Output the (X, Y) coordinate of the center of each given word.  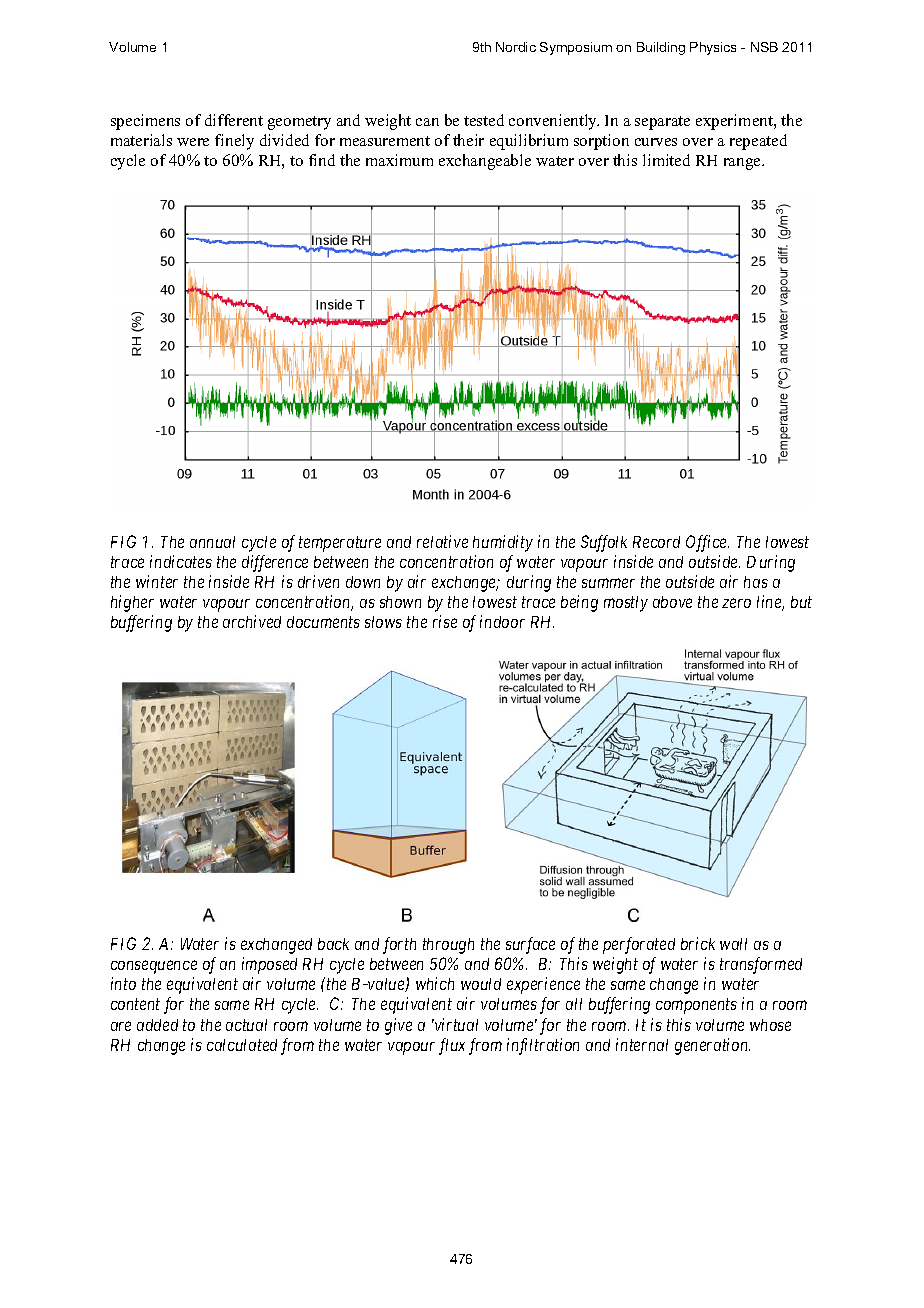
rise (445, 621)
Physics (713, 48)
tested (484, 120)
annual (212, 542)
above (672, 602)
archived (252, 621)
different (234, 120)
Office (707, 543)
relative (442, 541)
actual (246, 1025)
